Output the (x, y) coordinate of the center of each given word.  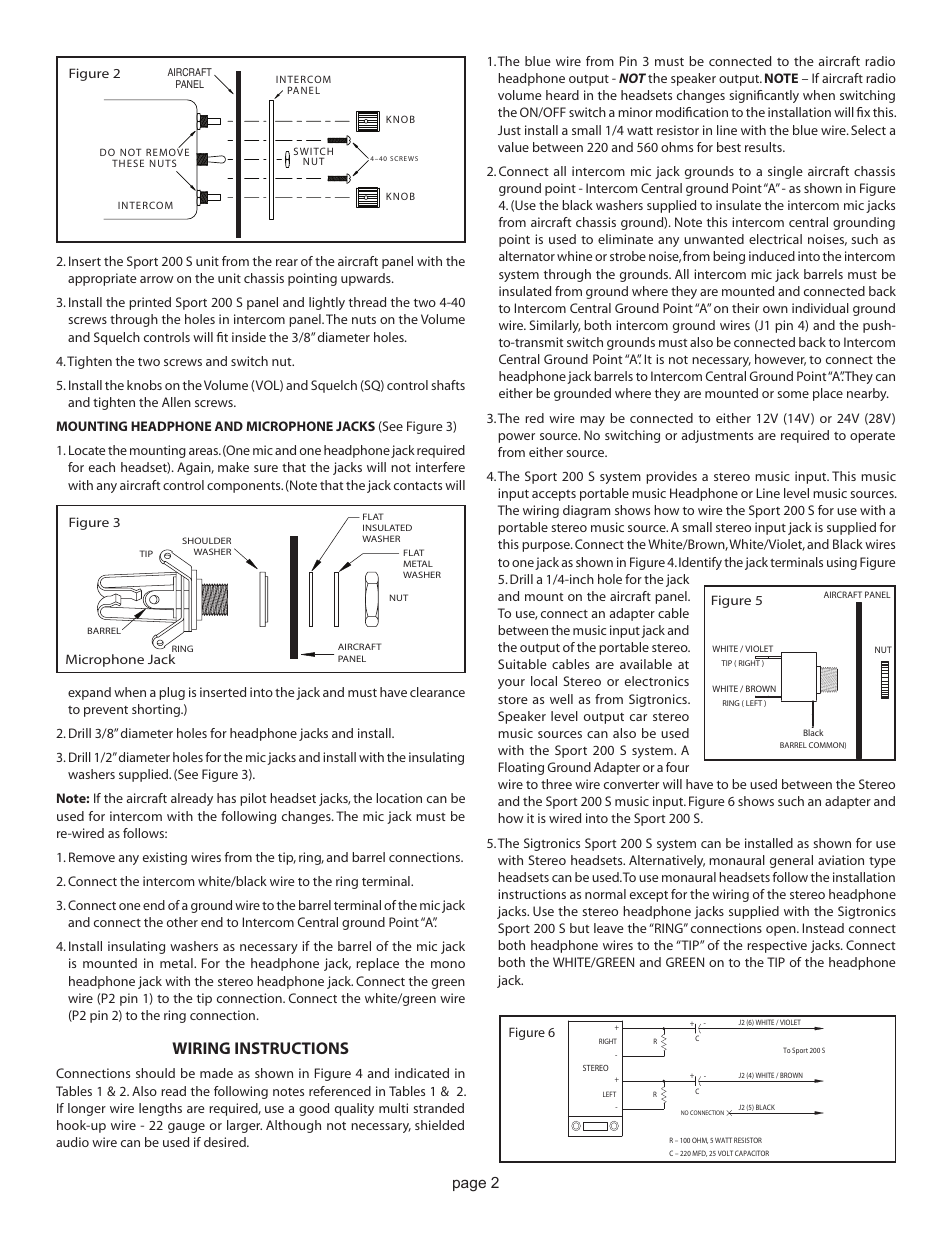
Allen (176, 402)
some (793, 394)
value (513, 147)
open (782, 931)
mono (448, 964)
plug (172, 693)
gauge (186, 1128)
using (842, 563)
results (764, 147)
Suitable (522, 664)
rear (287, 262)
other (182, 922)
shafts (448, 385)
